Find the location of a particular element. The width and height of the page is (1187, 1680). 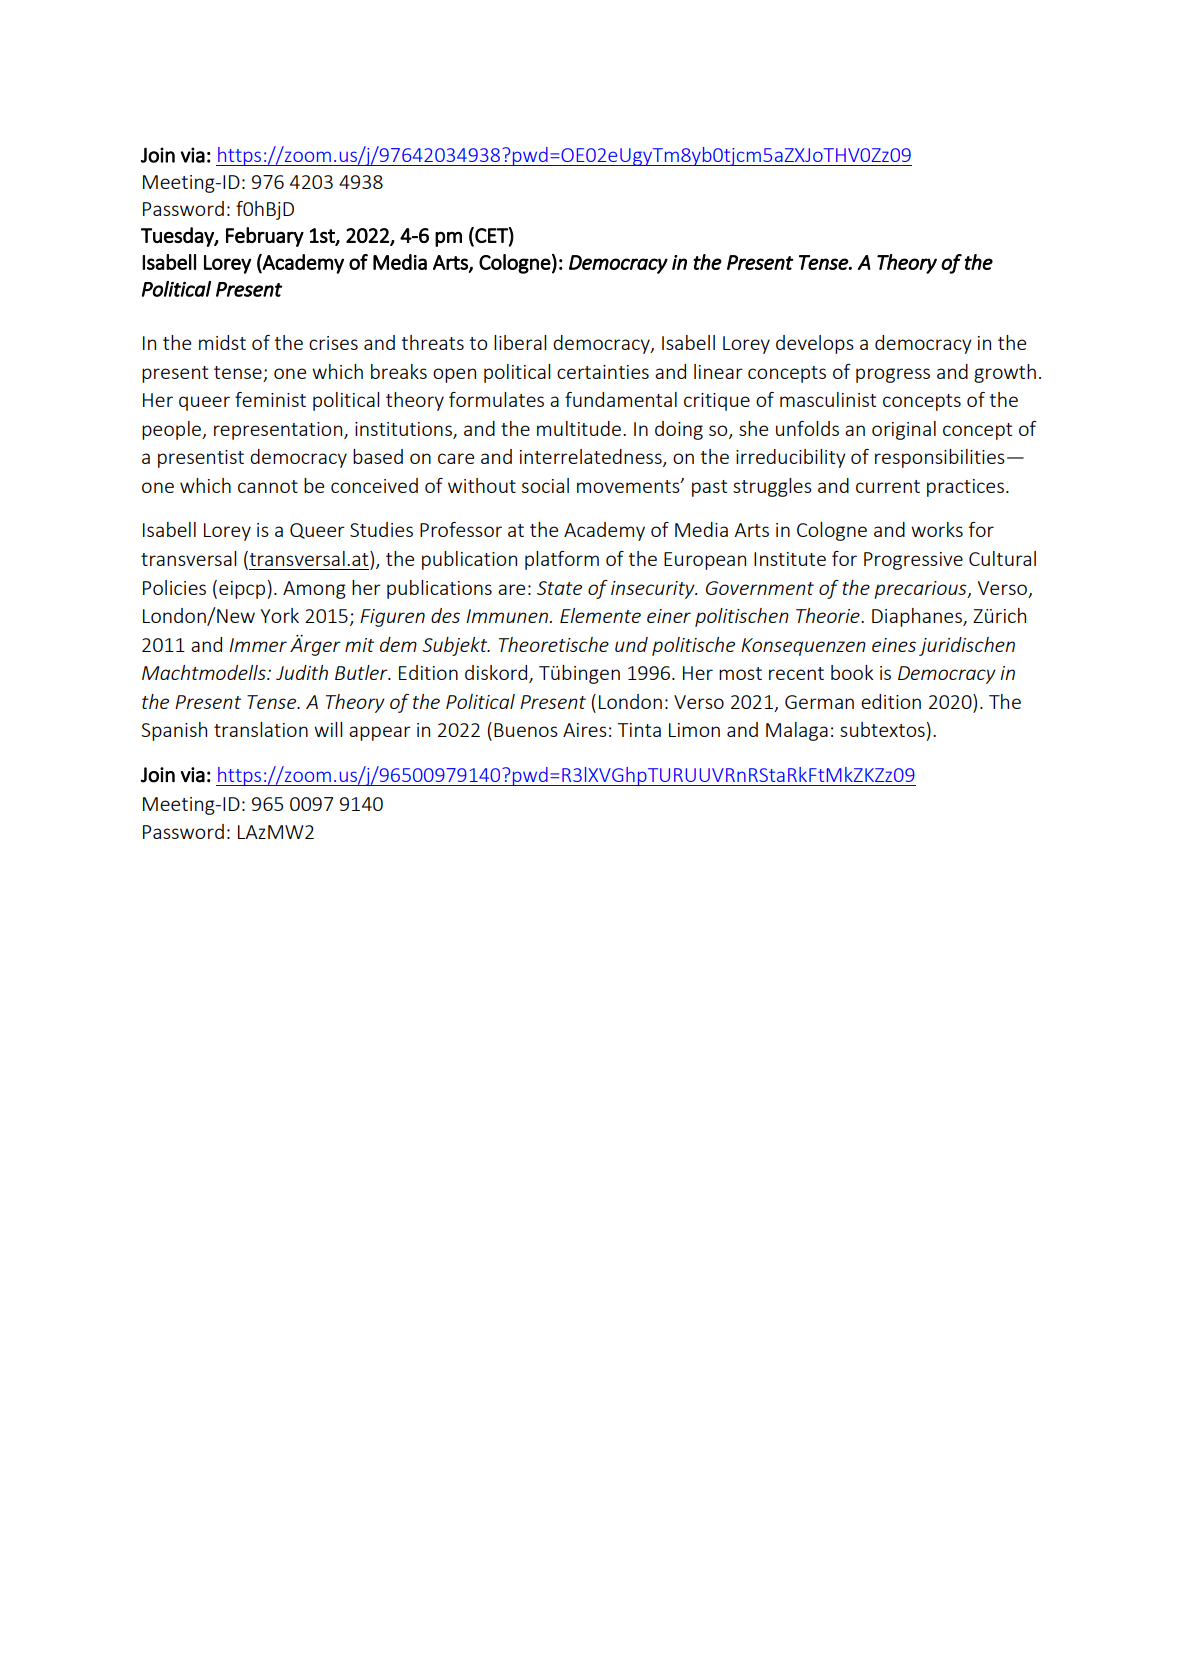

original is located at coordinates (904, 430).
